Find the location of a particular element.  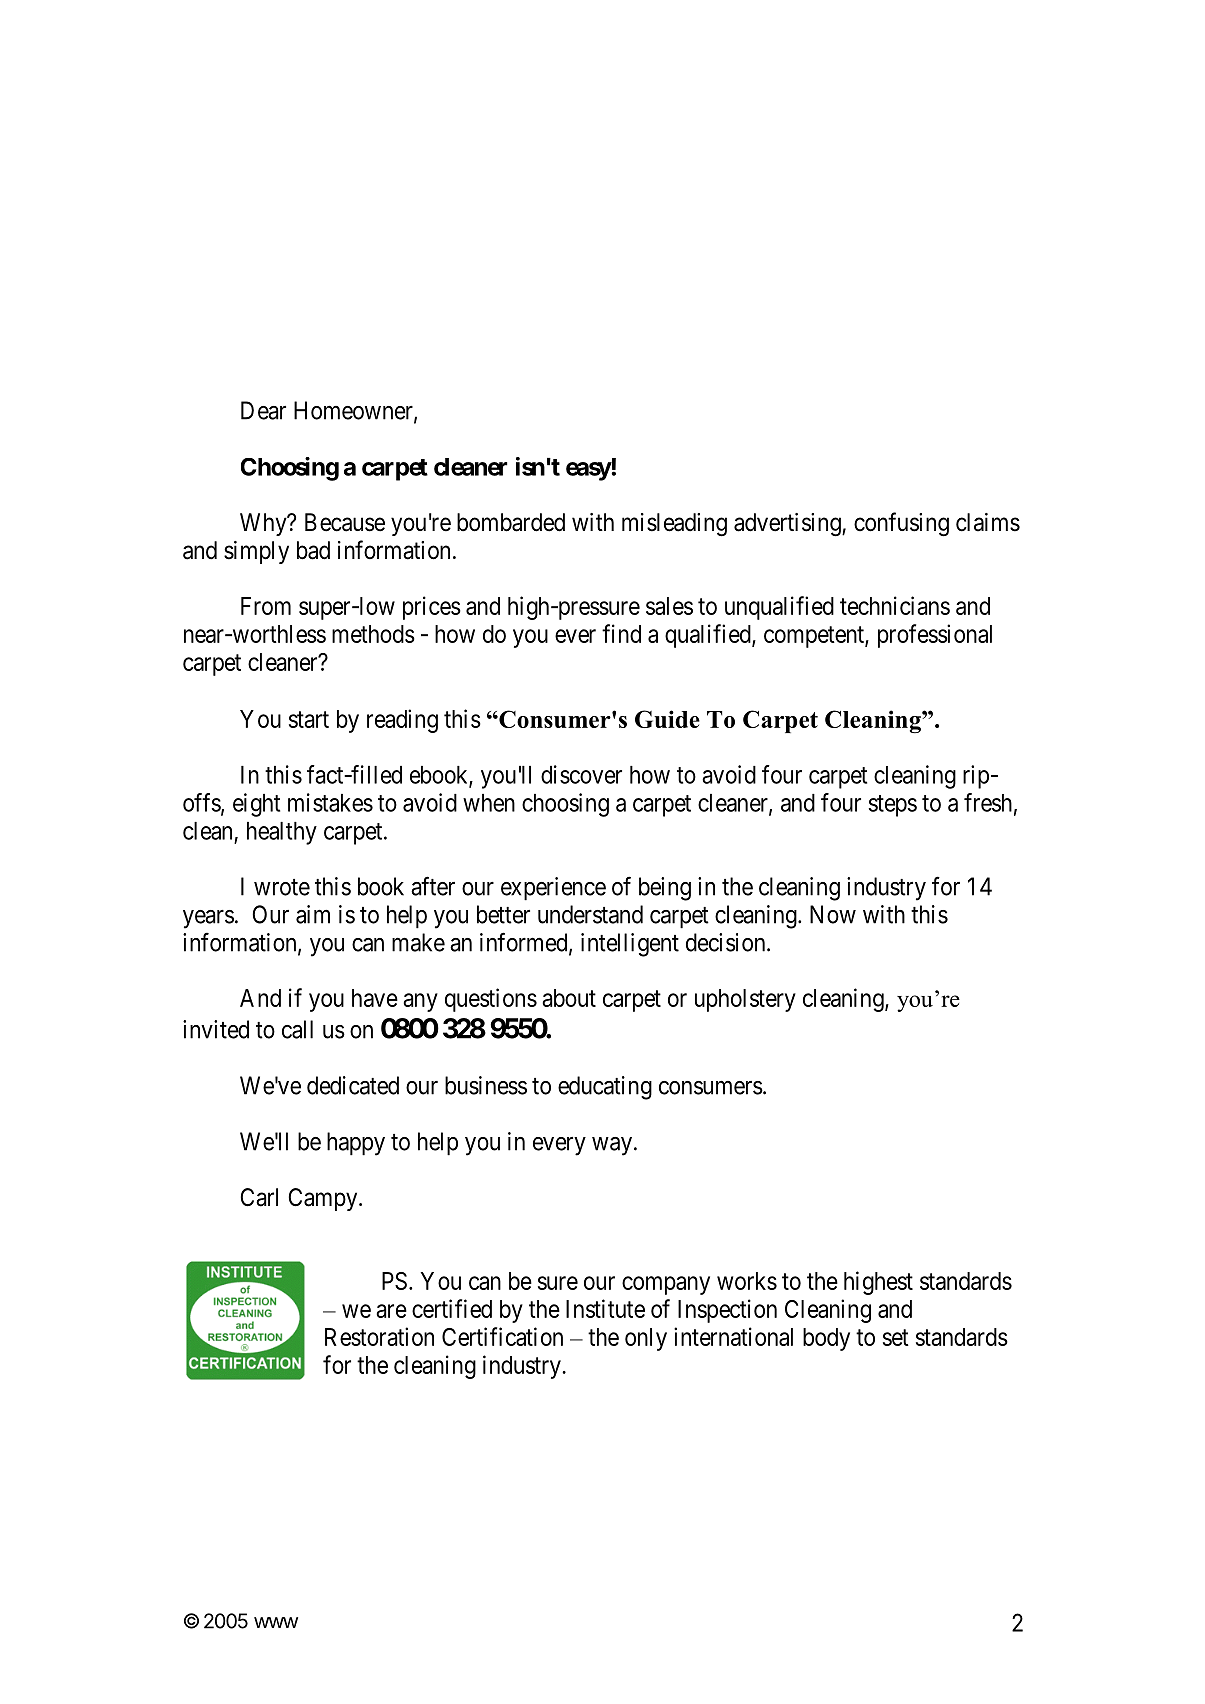

Restoration is located at coordinates (379, 1336).
